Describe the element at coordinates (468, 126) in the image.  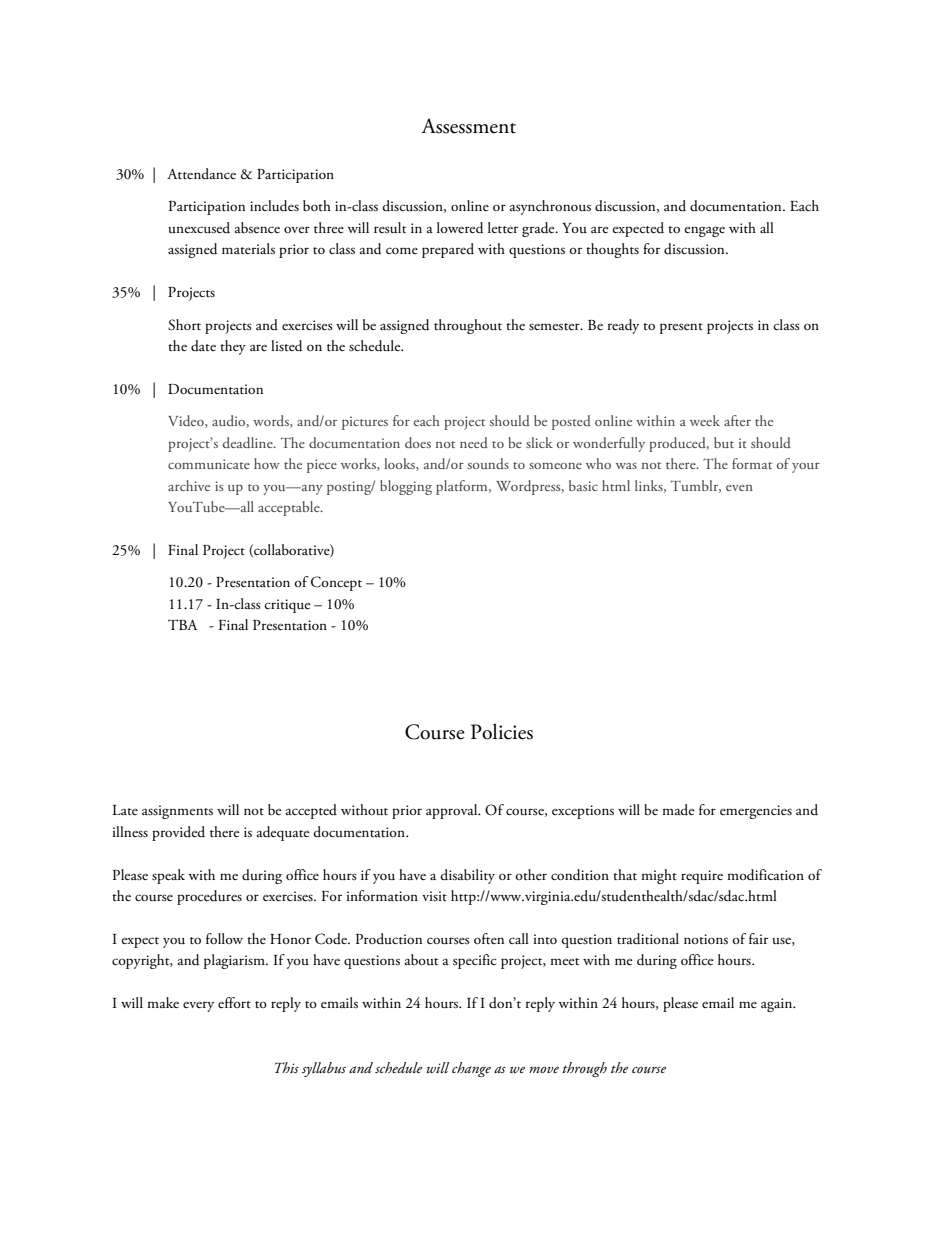
I see `Assessment` at that location.
